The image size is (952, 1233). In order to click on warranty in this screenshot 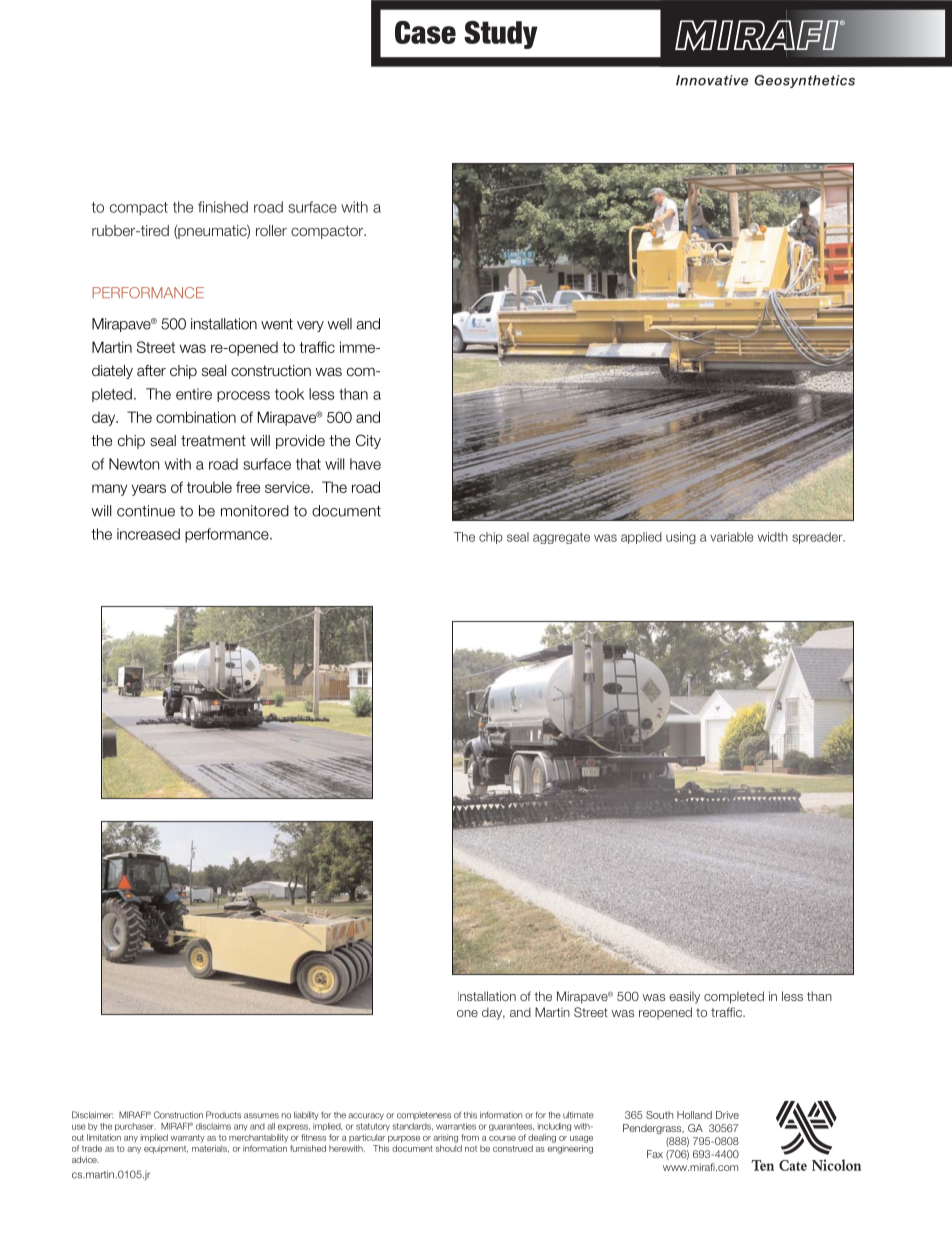, I will do `click(187, 1138)`.
